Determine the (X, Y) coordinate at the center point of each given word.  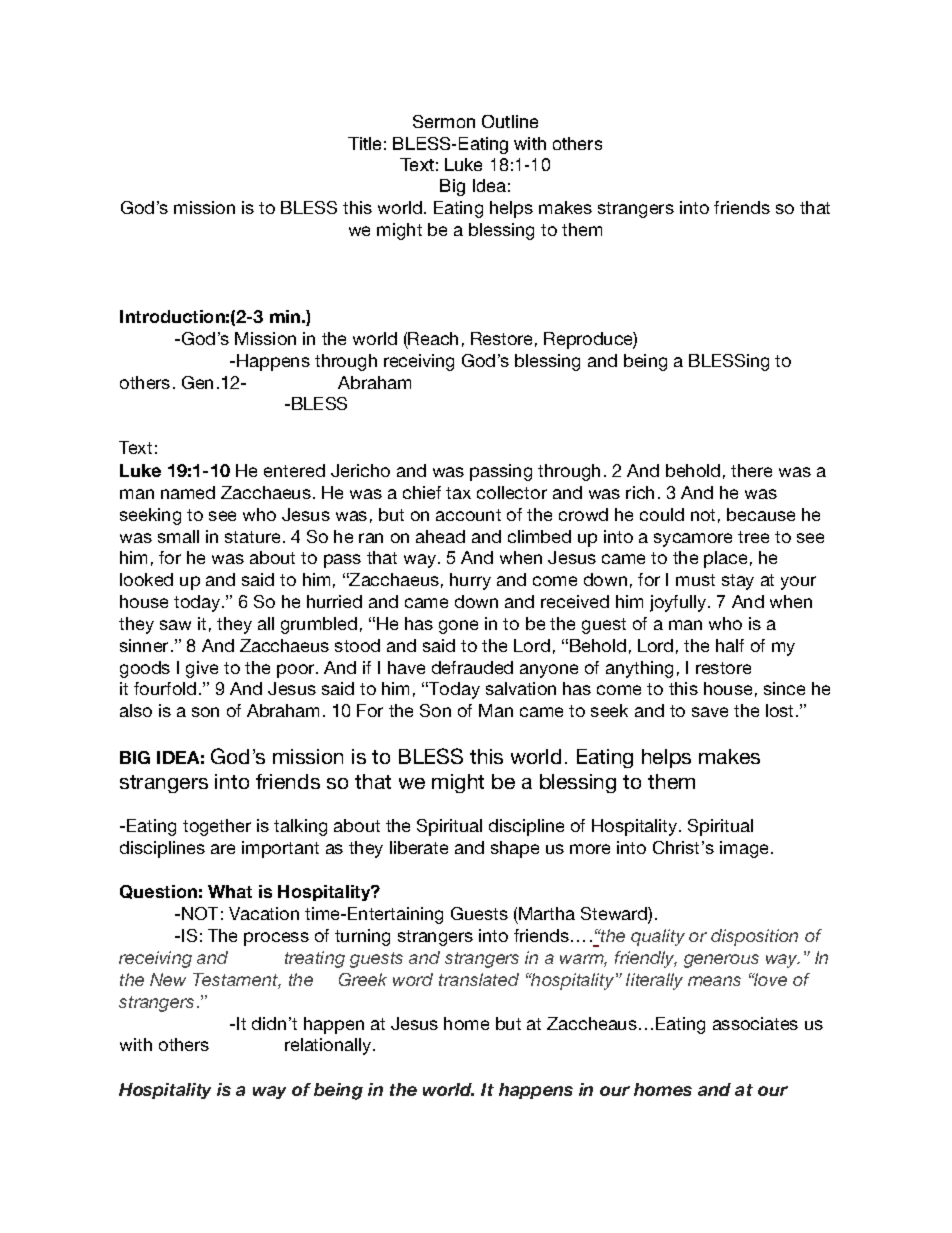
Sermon (444, 121)
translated (479, 979)
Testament (237, 981)
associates (755, 1023)
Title (364, 143)
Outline (510, 121)
